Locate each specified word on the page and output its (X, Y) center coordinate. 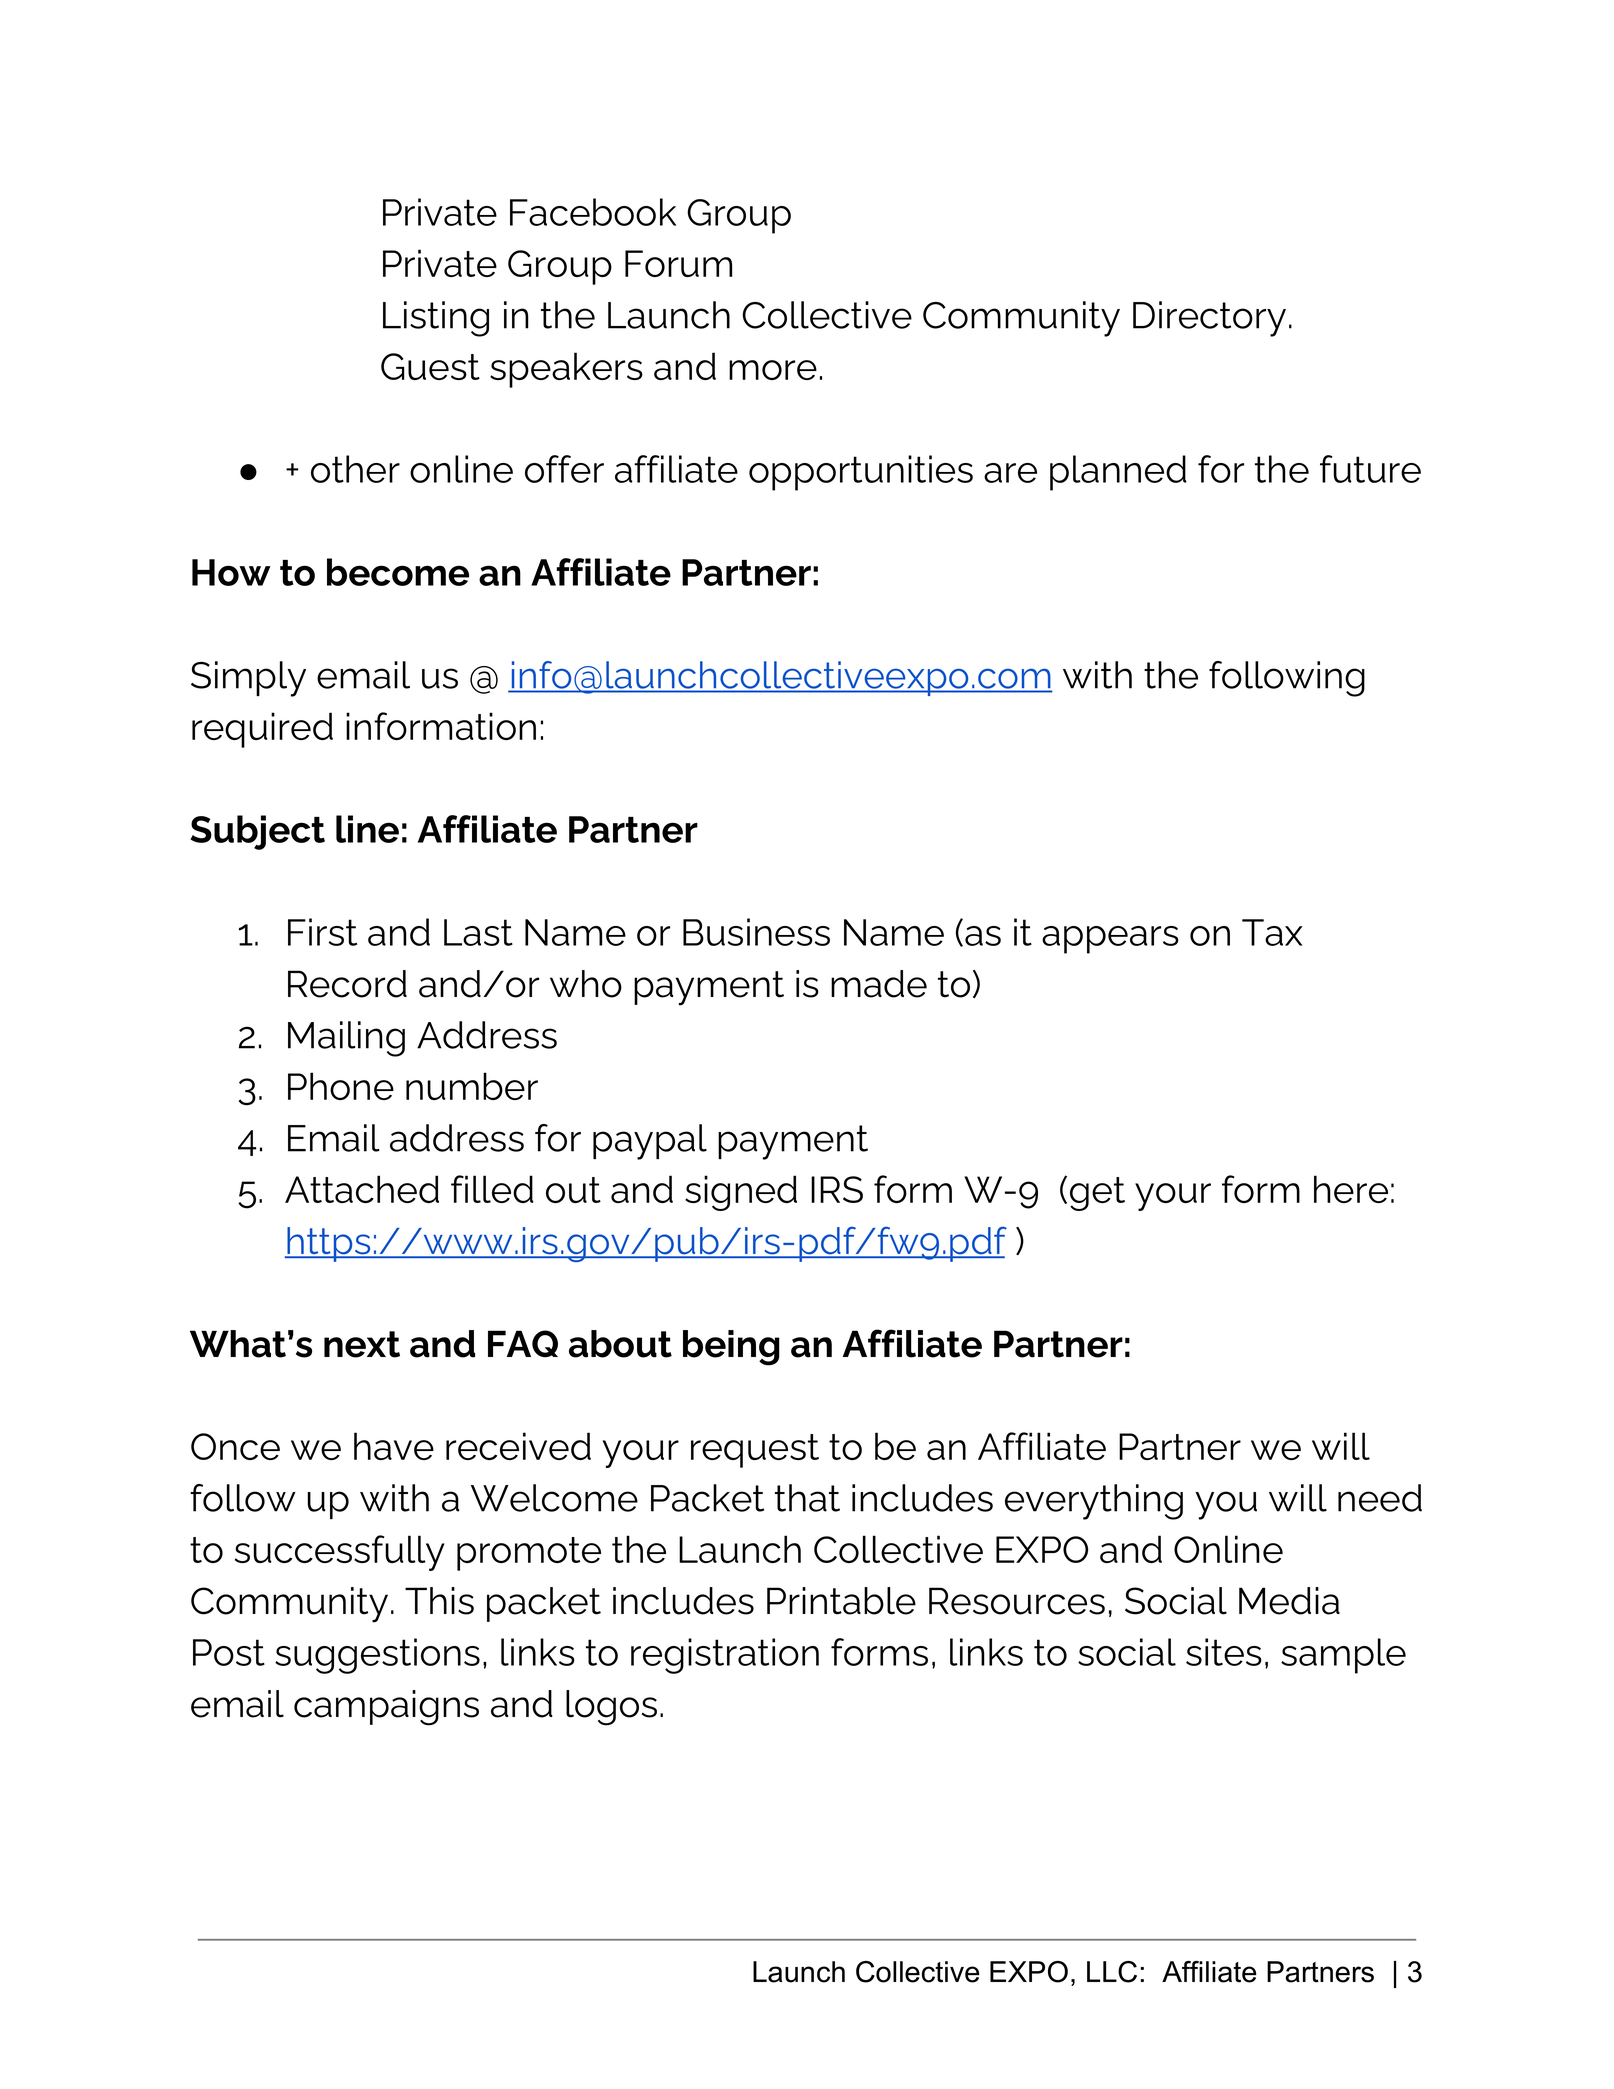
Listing (436, 319)
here (1351, 1189)
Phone (341, 1086)
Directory (1209, 319)
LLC (1112, 1972)
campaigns (386, 1708)
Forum (678, 263)
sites (1224, 1652)
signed (741, 1193)
